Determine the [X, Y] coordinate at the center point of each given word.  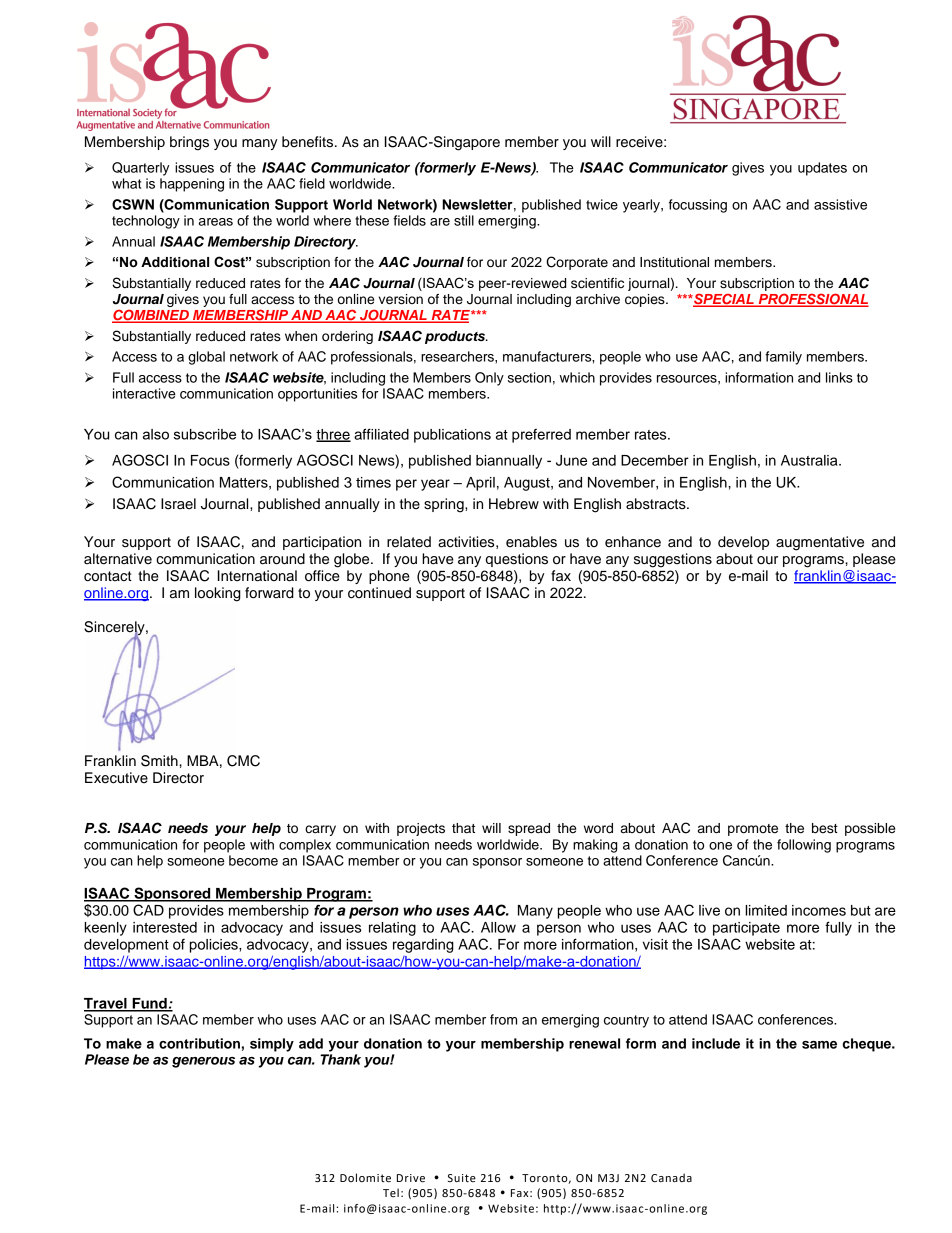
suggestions [673, 560]
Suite [462, 1178]
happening [192, 185]
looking [218, 594]
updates [822, 169]
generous [203, 1062]
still [464, 220]
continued [379, 593]
